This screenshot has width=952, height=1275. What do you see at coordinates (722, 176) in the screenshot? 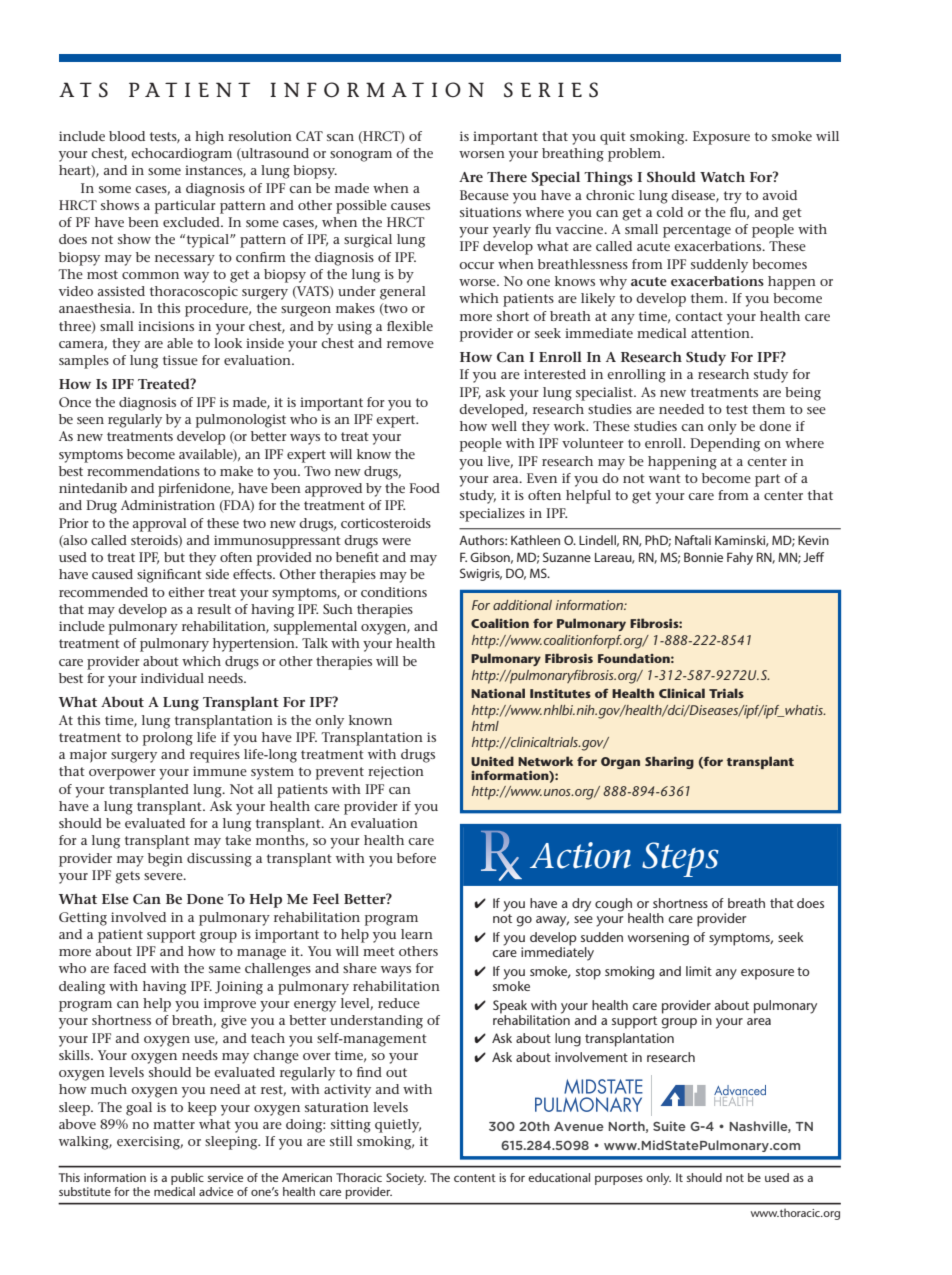
I see `Watch` at bounding box center [722, 176].
